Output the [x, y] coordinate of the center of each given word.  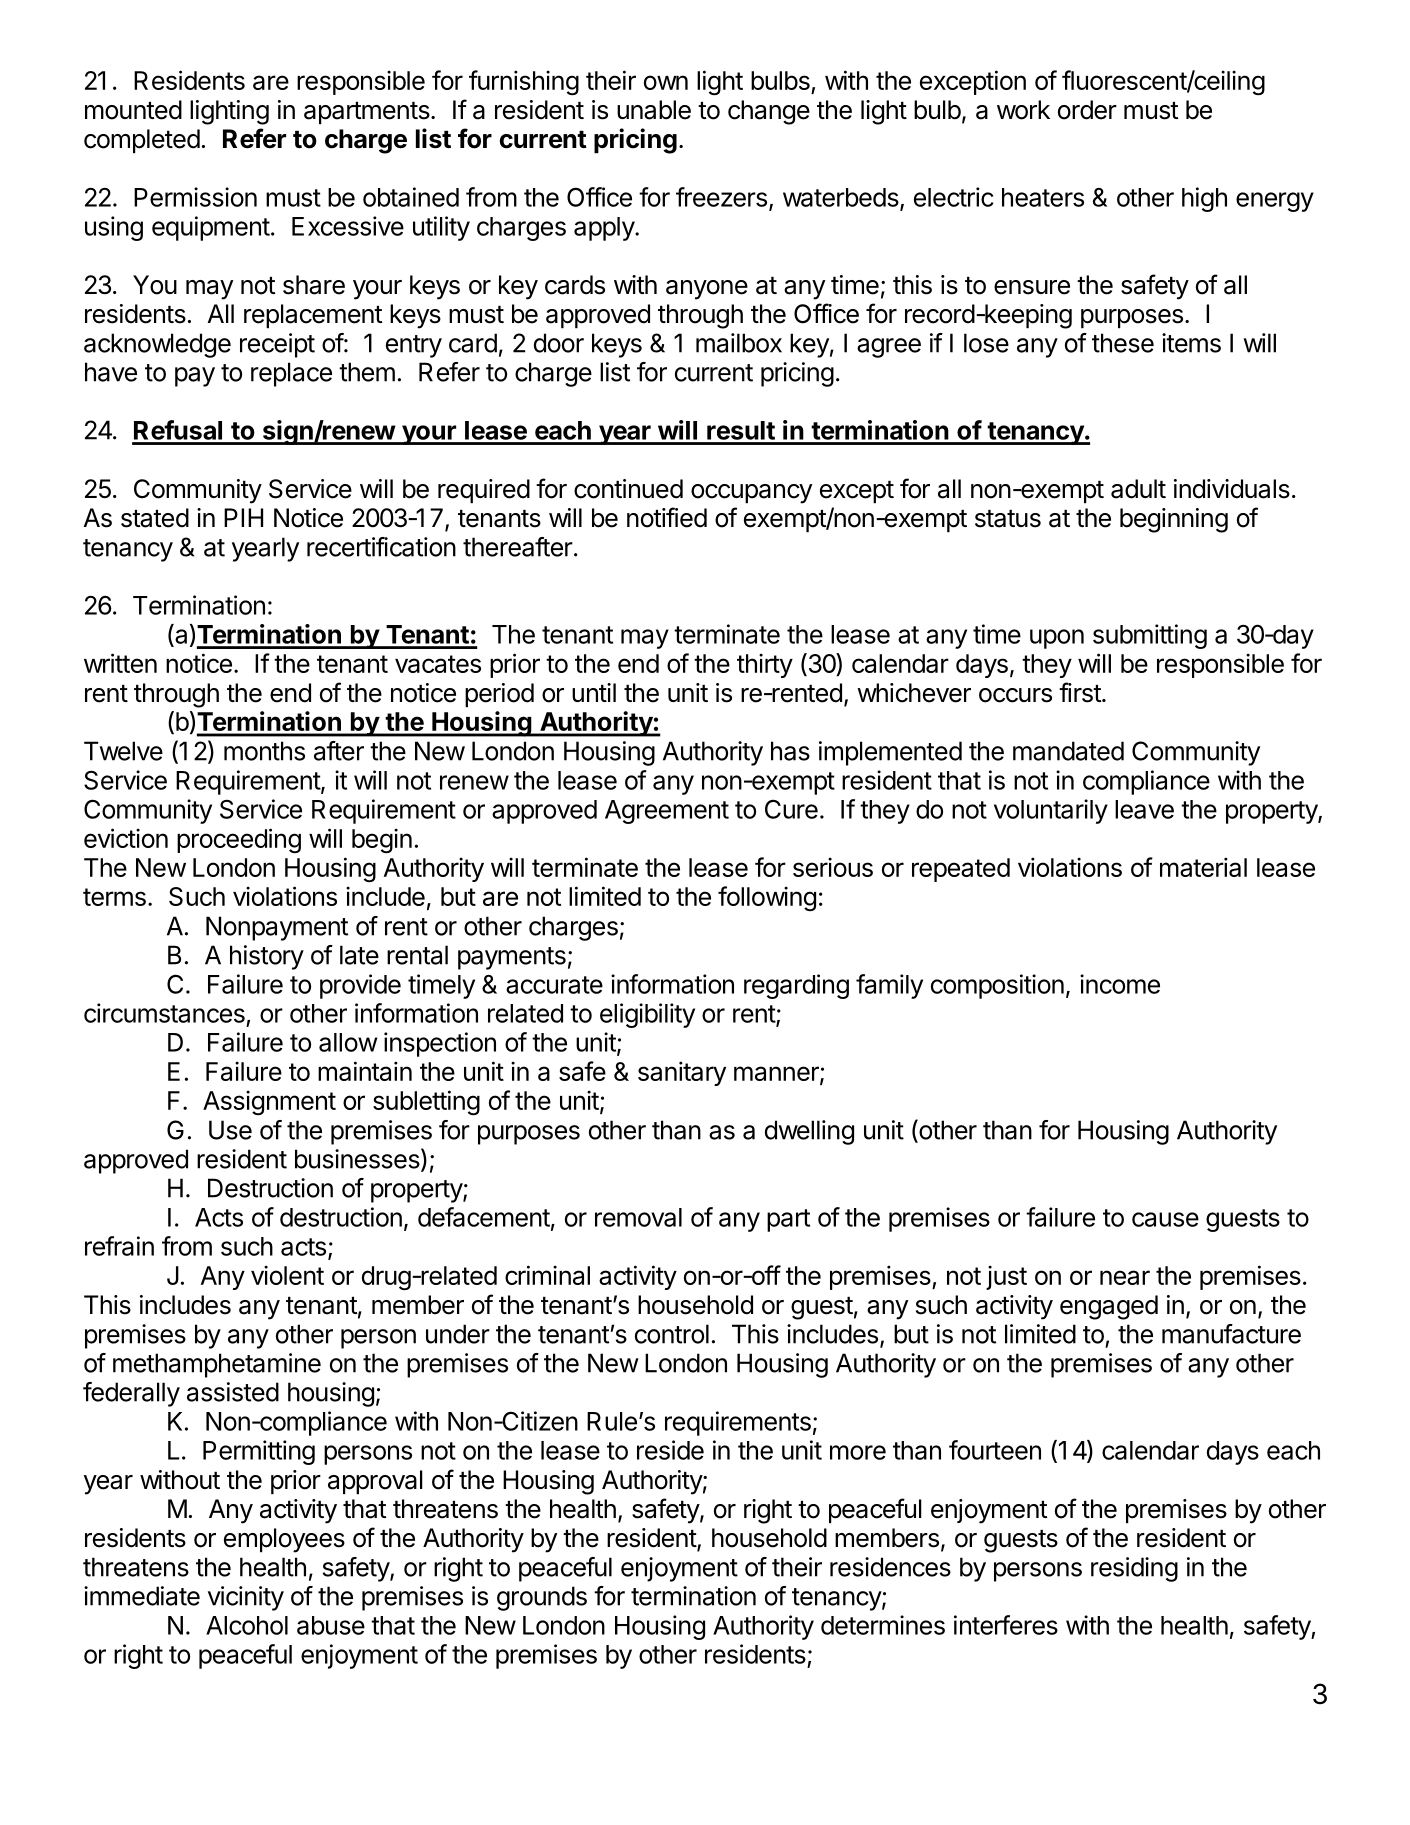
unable [654, 110]
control [672, 1334]
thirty [765, 665]
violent [287, 1275]
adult [1138, 489]
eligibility [647, 1015]
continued [628, 489]
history [267, 957]
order [1087, 110]
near [1125, 1277]
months [264, 751]
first [1080, 692]
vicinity [246, 1598]
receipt [277, 345]
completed [142, 141]
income [1120, 984]
